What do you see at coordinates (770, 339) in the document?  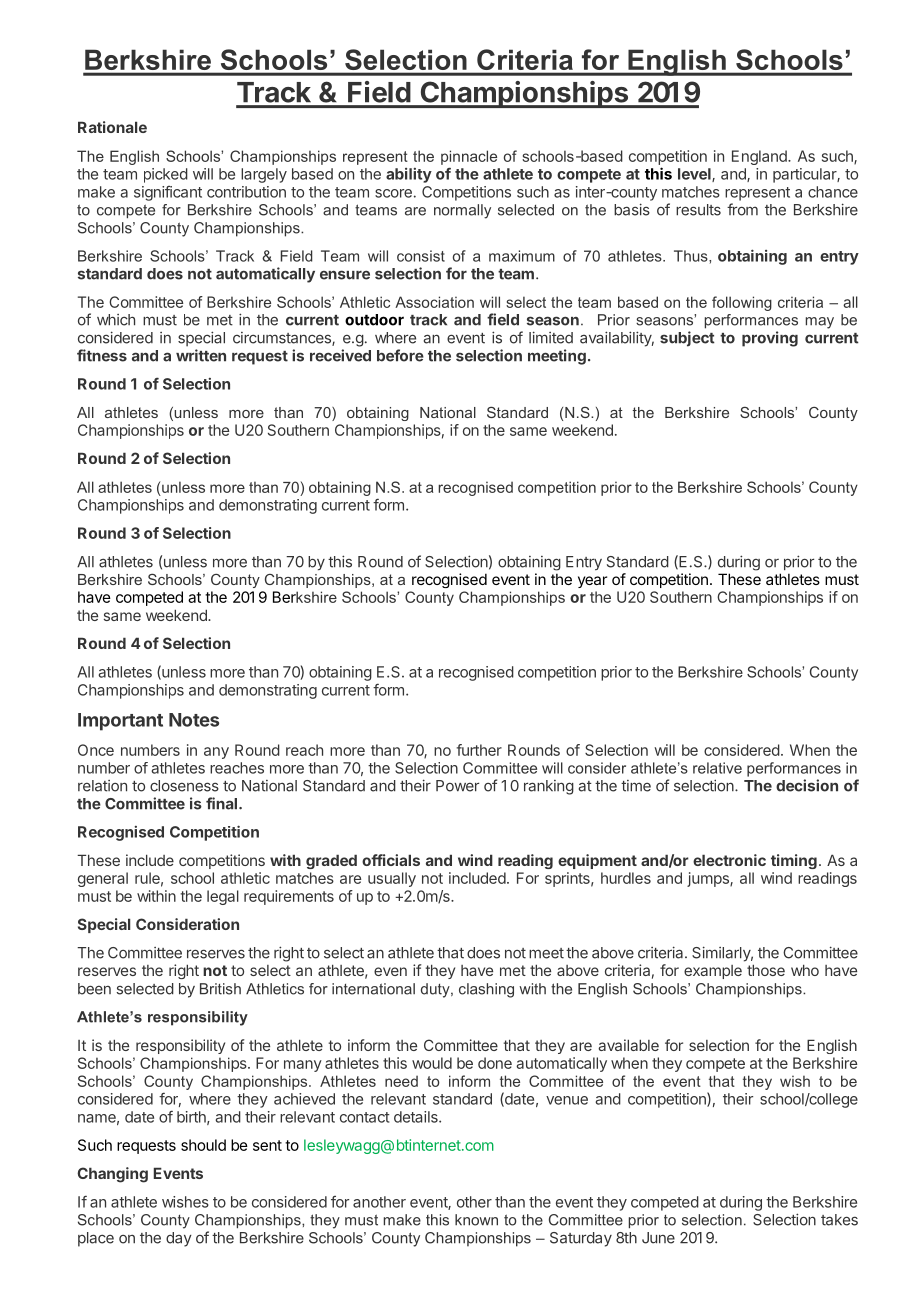 I see `proving` at bounding box center [770, 339].
